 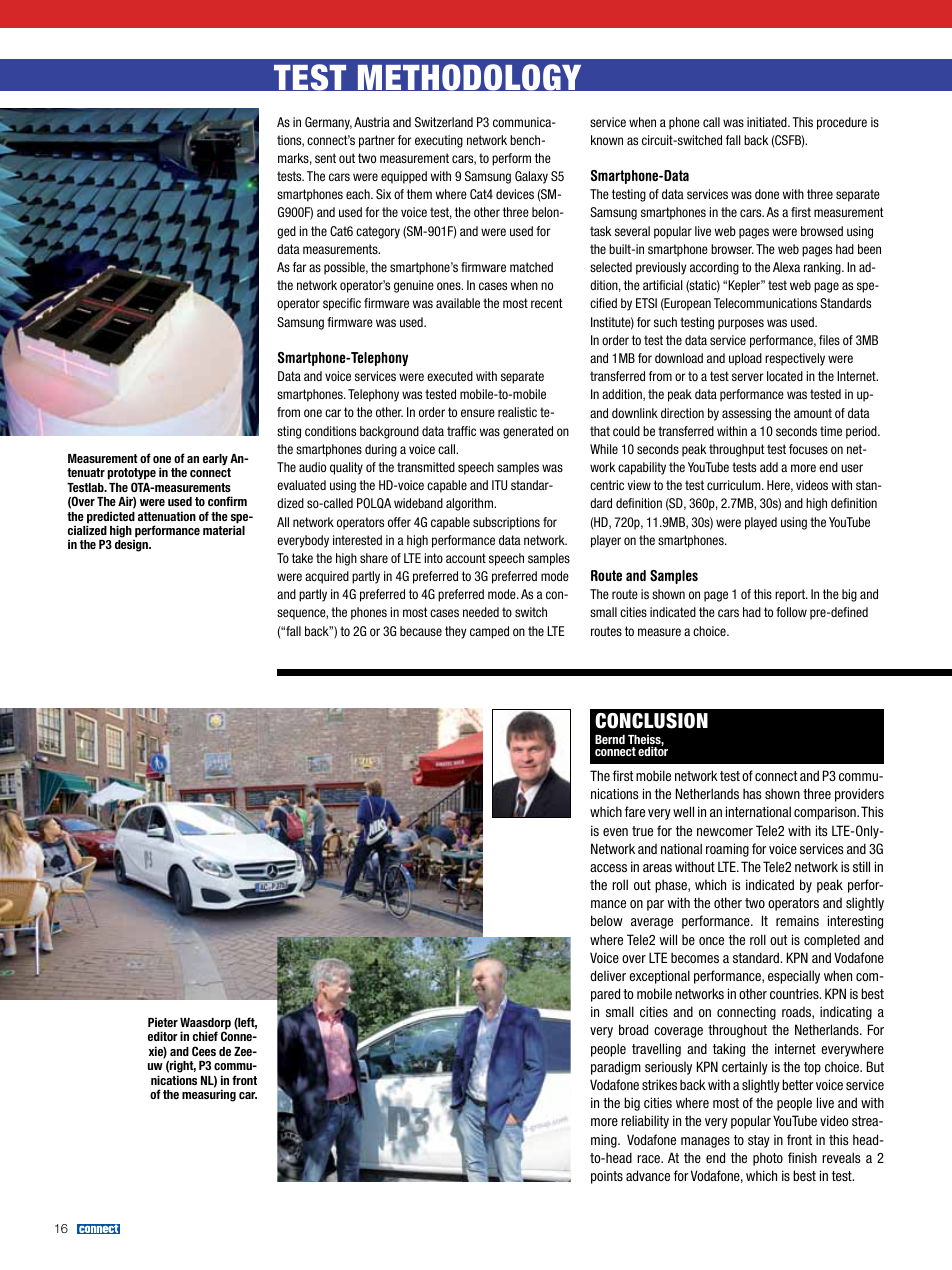 What do you see at coordinates (328, 123) in the document?
I see `Germany` at bounding box center [328, 123].
